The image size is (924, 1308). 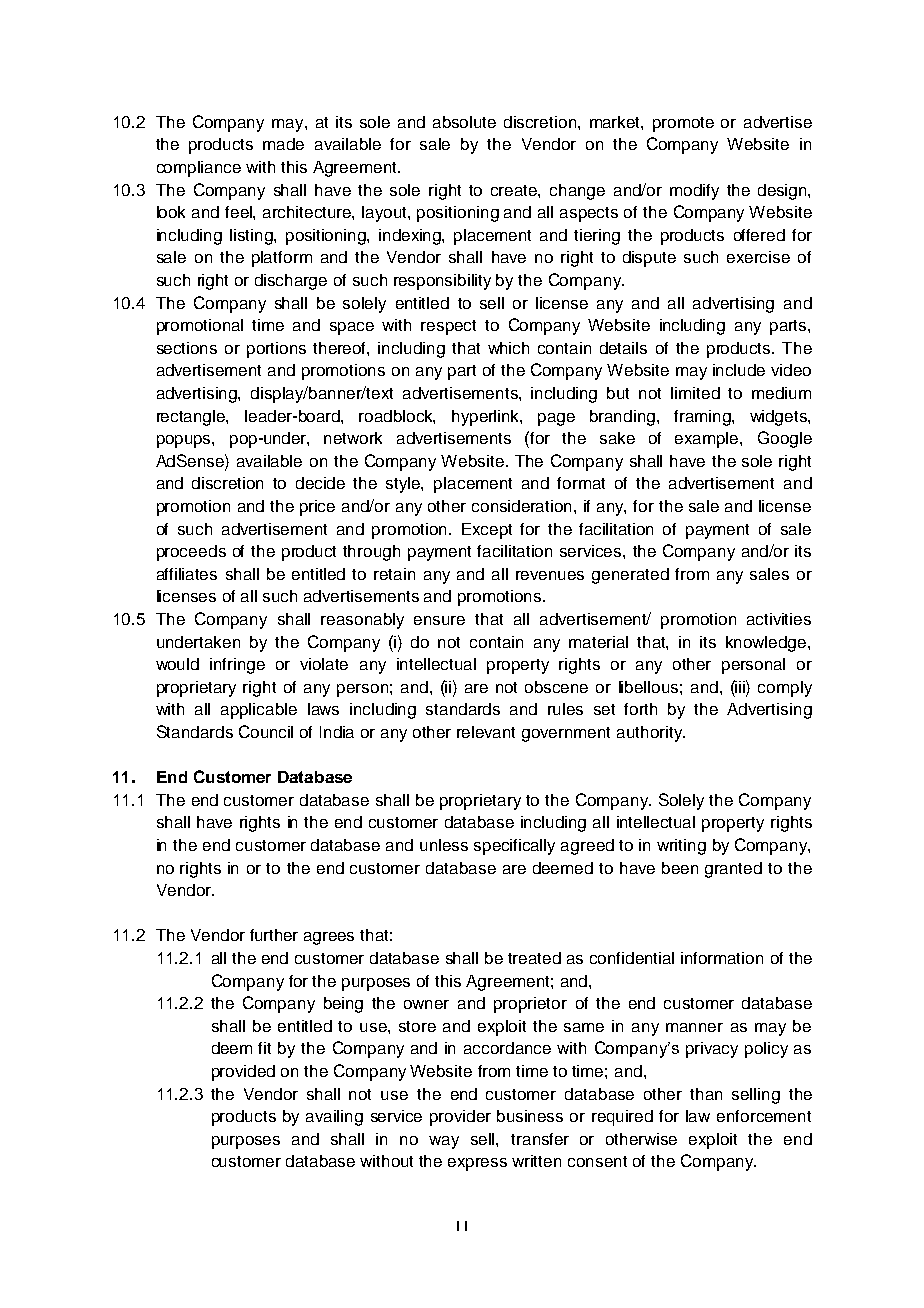 What do you see at coordinates (464, 122) in the page?
I see `absolute` at bounding box center [464, 122].
